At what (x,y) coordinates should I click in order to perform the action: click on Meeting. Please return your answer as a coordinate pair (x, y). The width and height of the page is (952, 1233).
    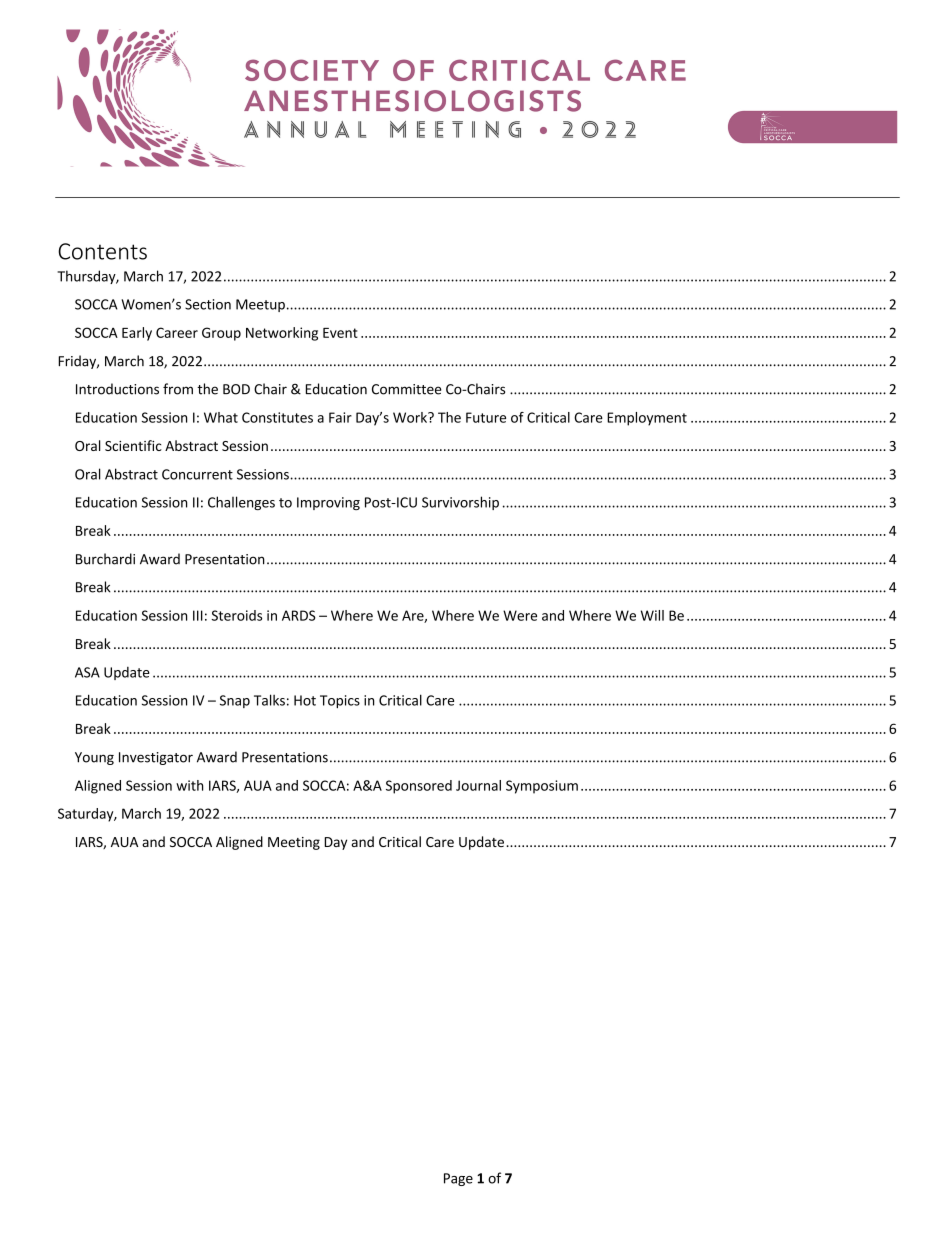
    Looking at the image, I should click on (294, 843).
